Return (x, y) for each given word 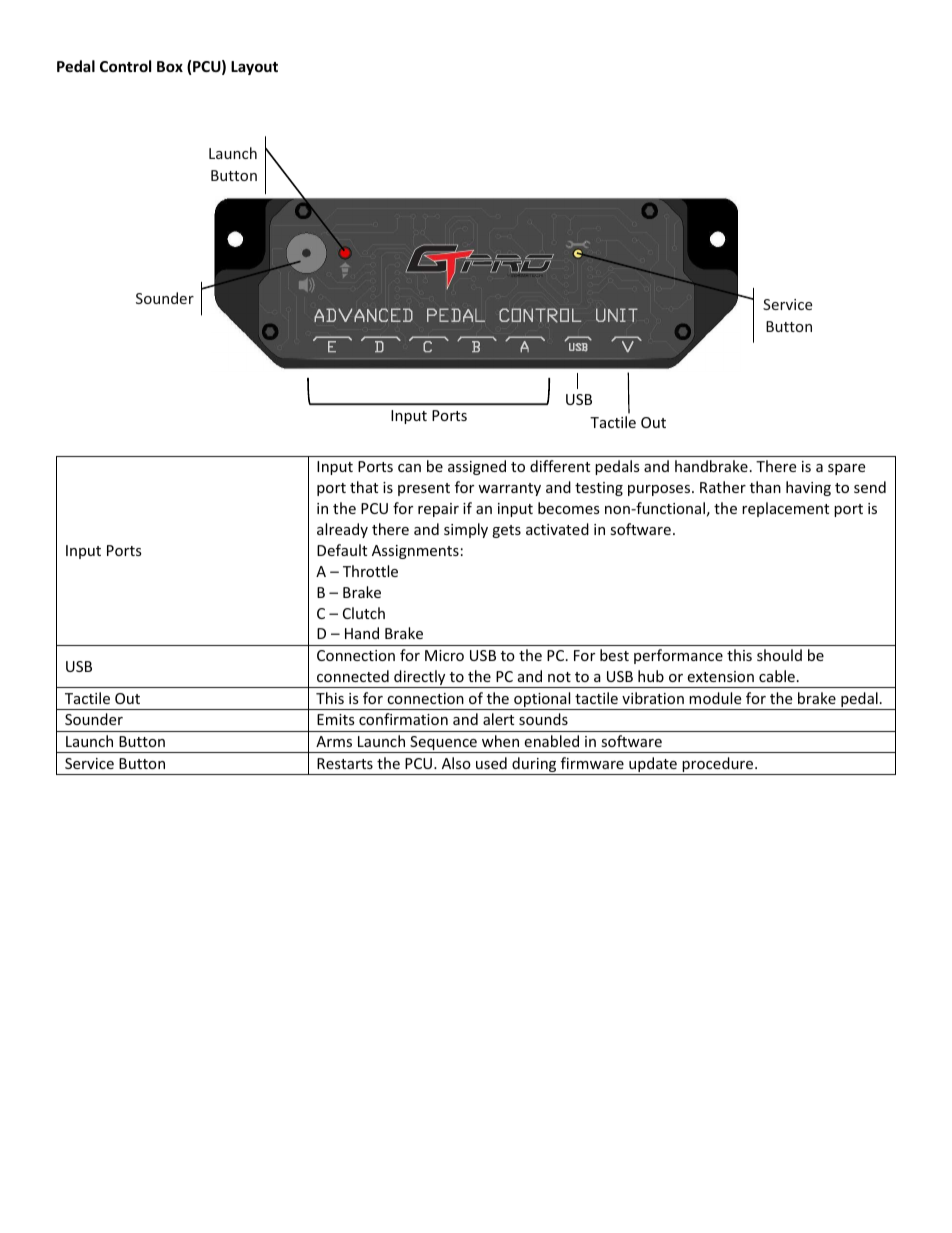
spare (846, 469)
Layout (254, 68)
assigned (477, 467)
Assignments (415, 552)
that (364, 487)
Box (170, 66)
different (560, 466)
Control (125, 66)
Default (342, 550)
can (409, 468)
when (500, 741)
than (765, 487)
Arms (334, 741)
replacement (785, 509)
